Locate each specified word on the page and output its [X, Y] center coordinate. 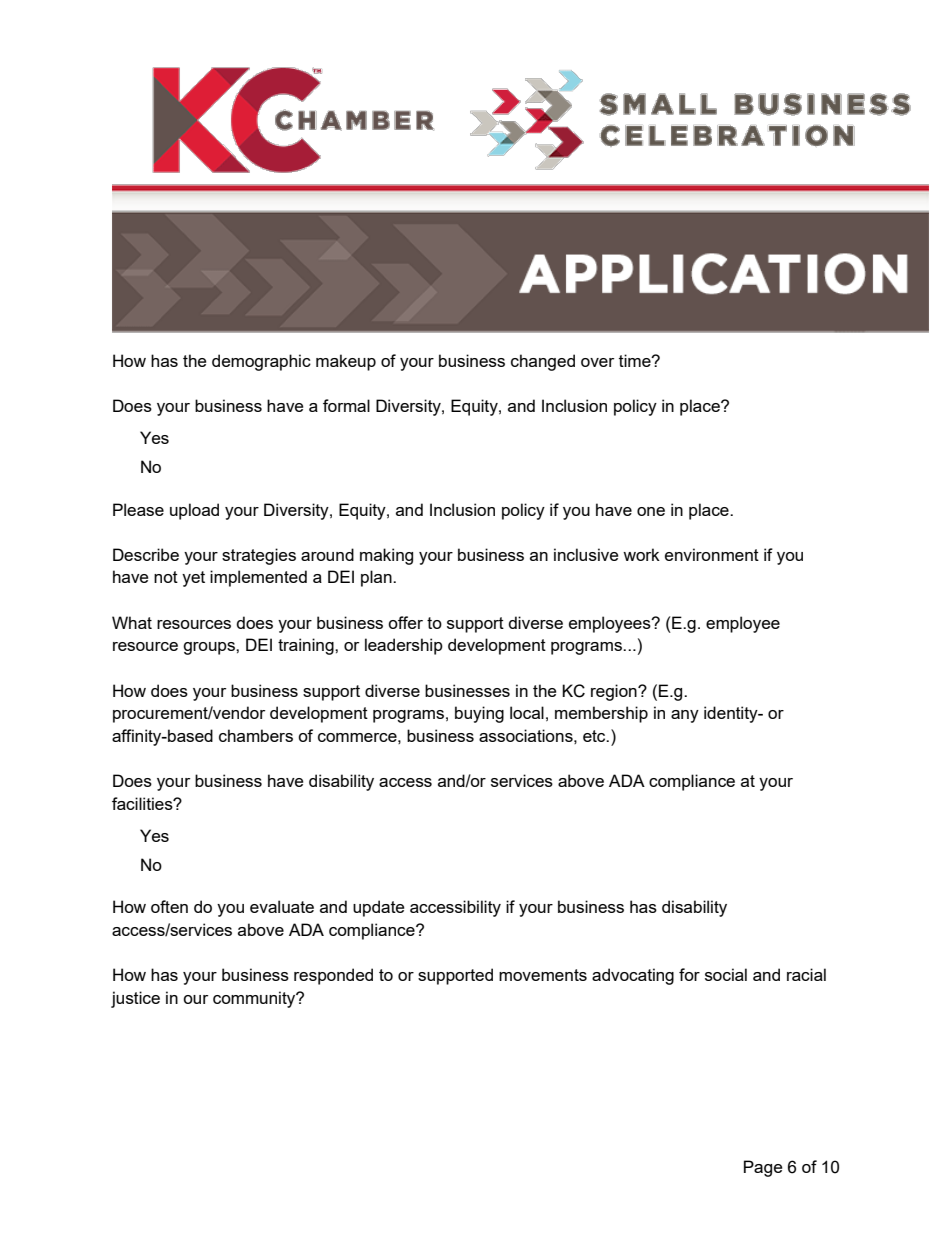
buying [479, 714]
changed [543, 362]
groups [210, 648]
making [386, 556]
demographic [261, 362]
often [169, 906]
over [597, 362]
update [378, 908]
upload [194, 511]
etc [595, 736]
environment [712, 554]
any [685, 716]
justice [135, 999]
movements [543, 975]
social [726, 974]
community [255, 999]
